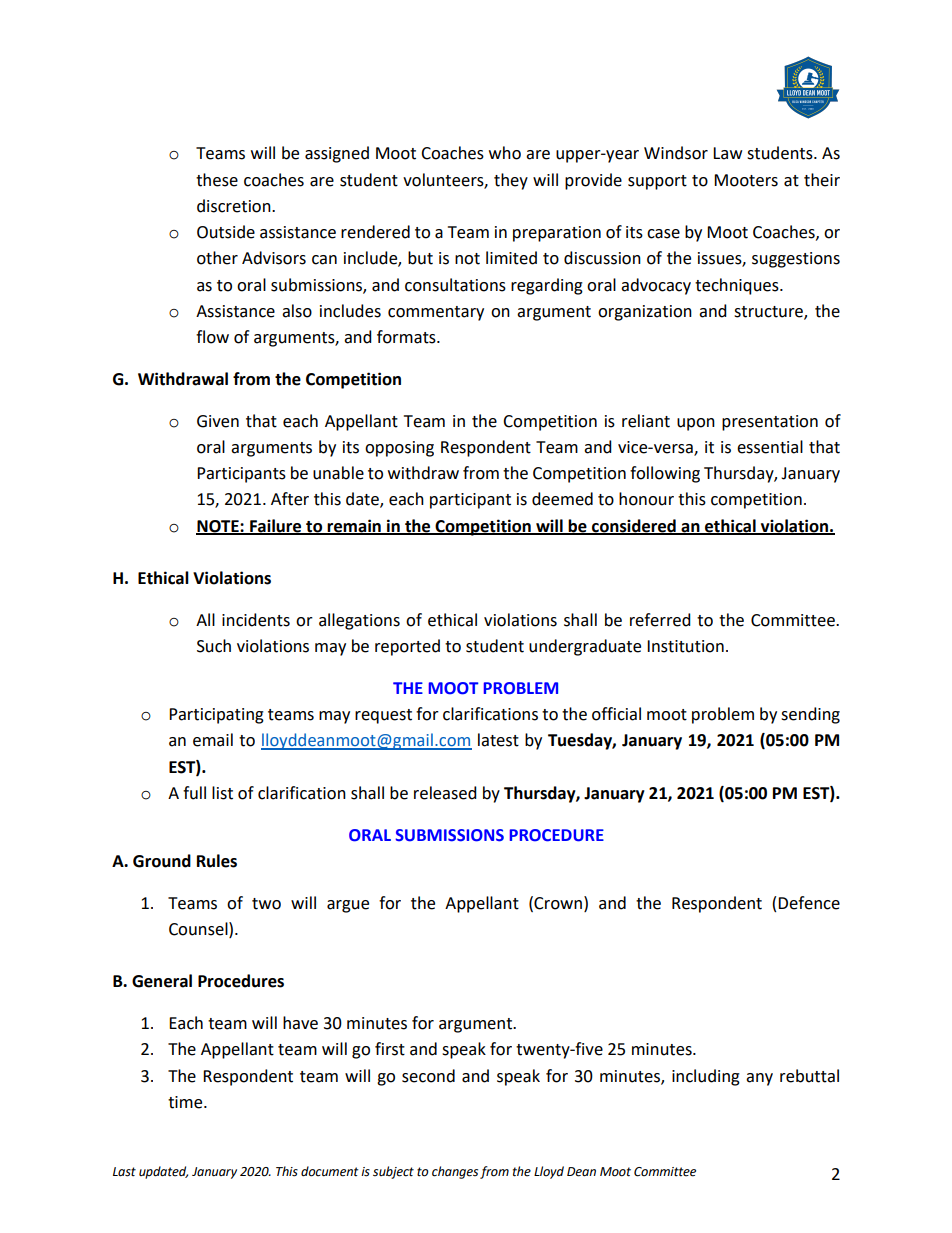  Describe the element at coordinates (685, 646) in the document. I see `Institution` at that location.
